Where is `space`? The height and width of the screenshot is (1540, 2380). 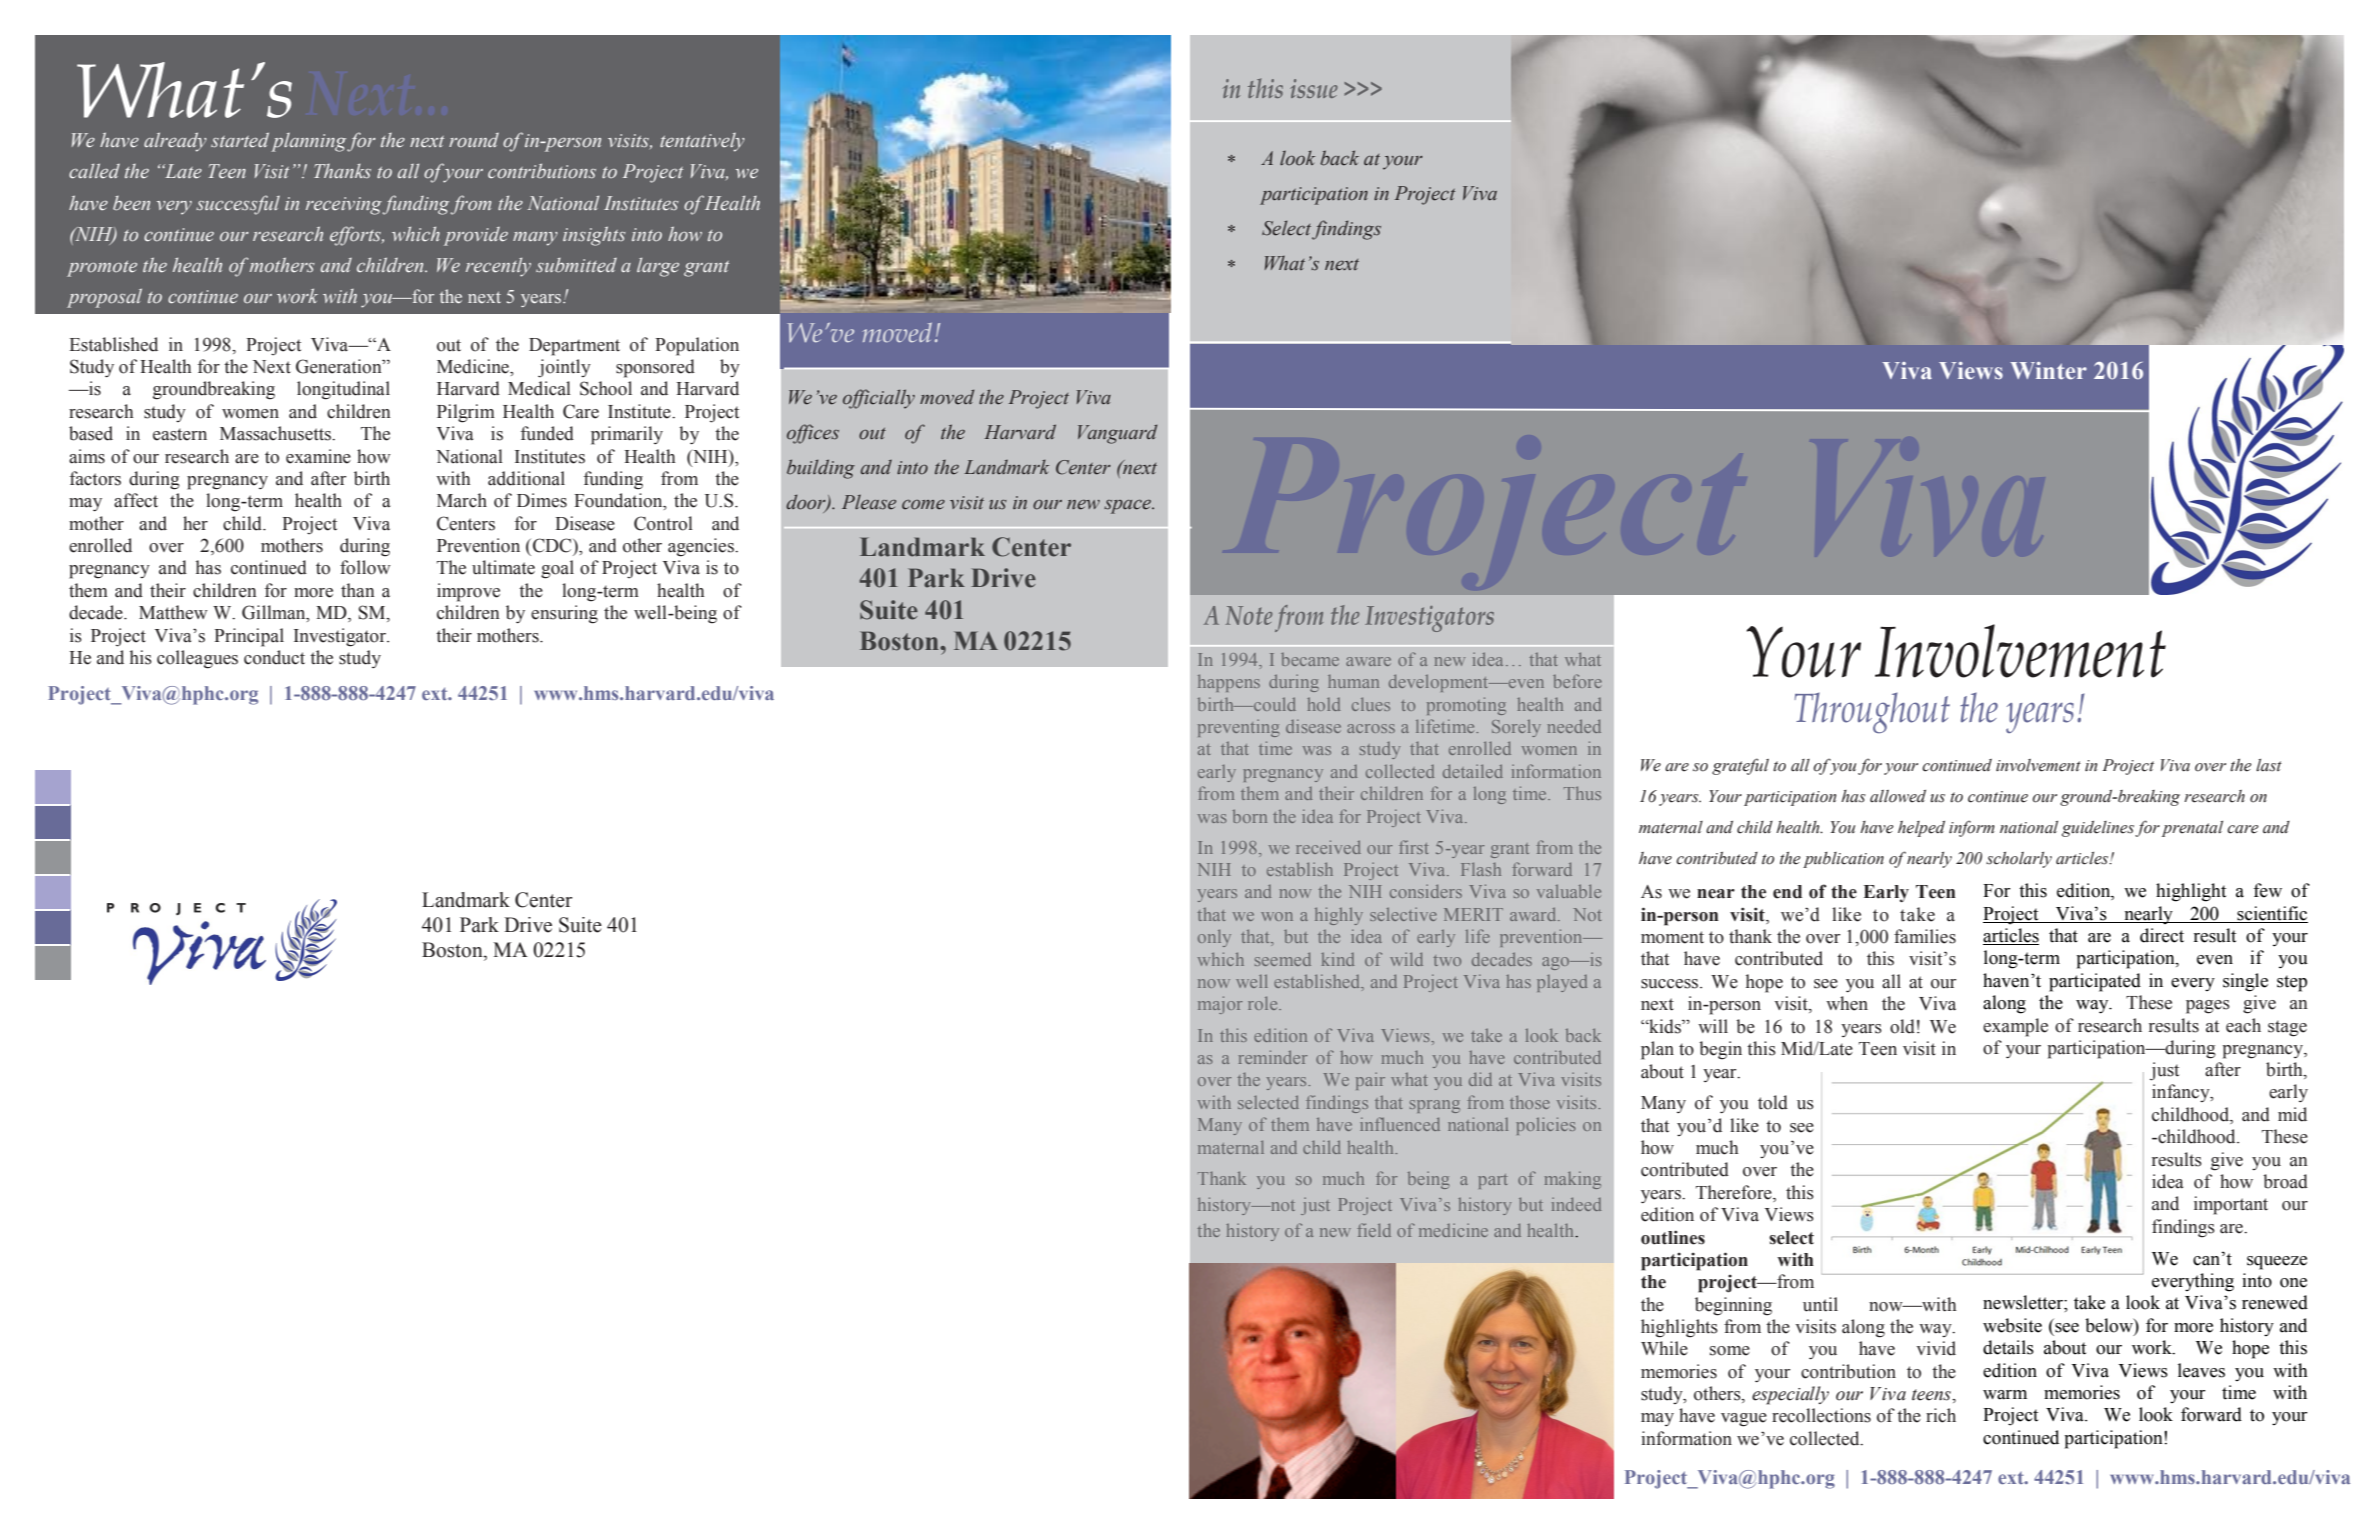
space is located at coordinates (1129, 507).
